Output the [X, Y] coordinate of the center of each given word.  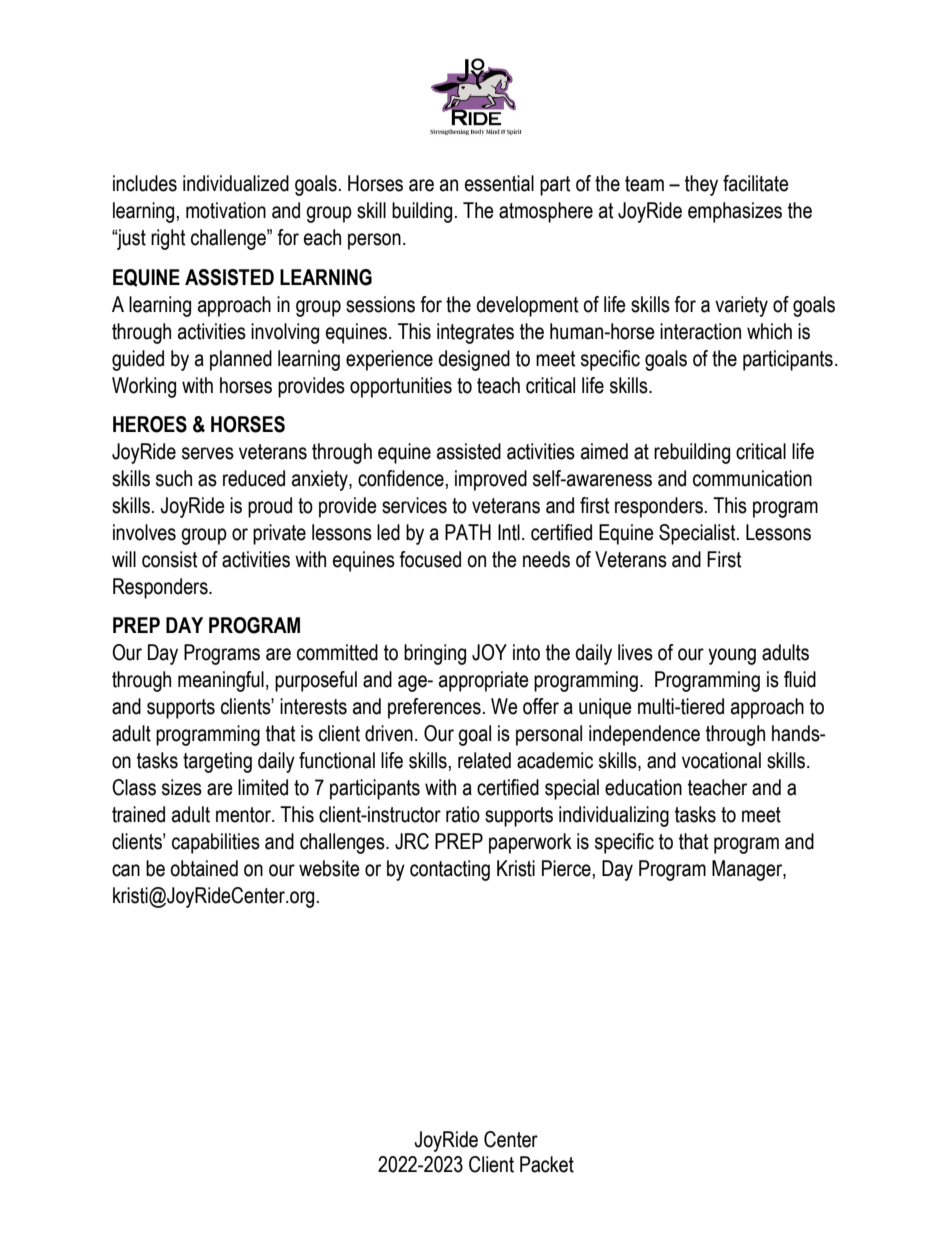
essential [499, 183]
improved [491, 480]
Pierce [566, 868]
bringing [435, 654]
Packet [547, 1164]
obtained [204, 868]
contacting [450, 870]
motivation [226, 210]
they [701, 185]
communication [752, 478]
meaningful [221, 681]
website [329, 868]
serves [208, 453]
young [732, 656]
